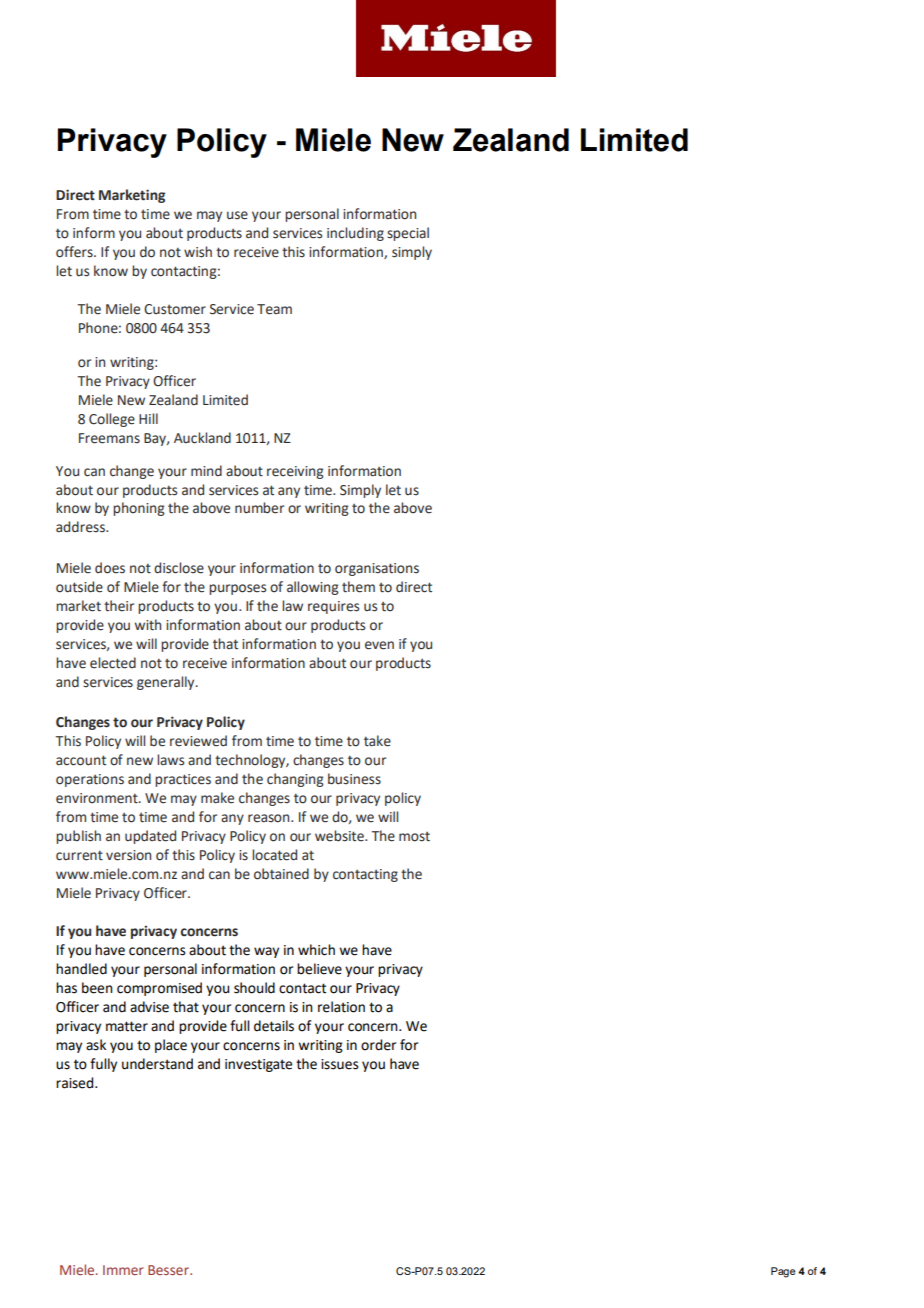  What do you see at coordinates (408, 234) in the document?
I see `special` at bounding box center [408, 234].
